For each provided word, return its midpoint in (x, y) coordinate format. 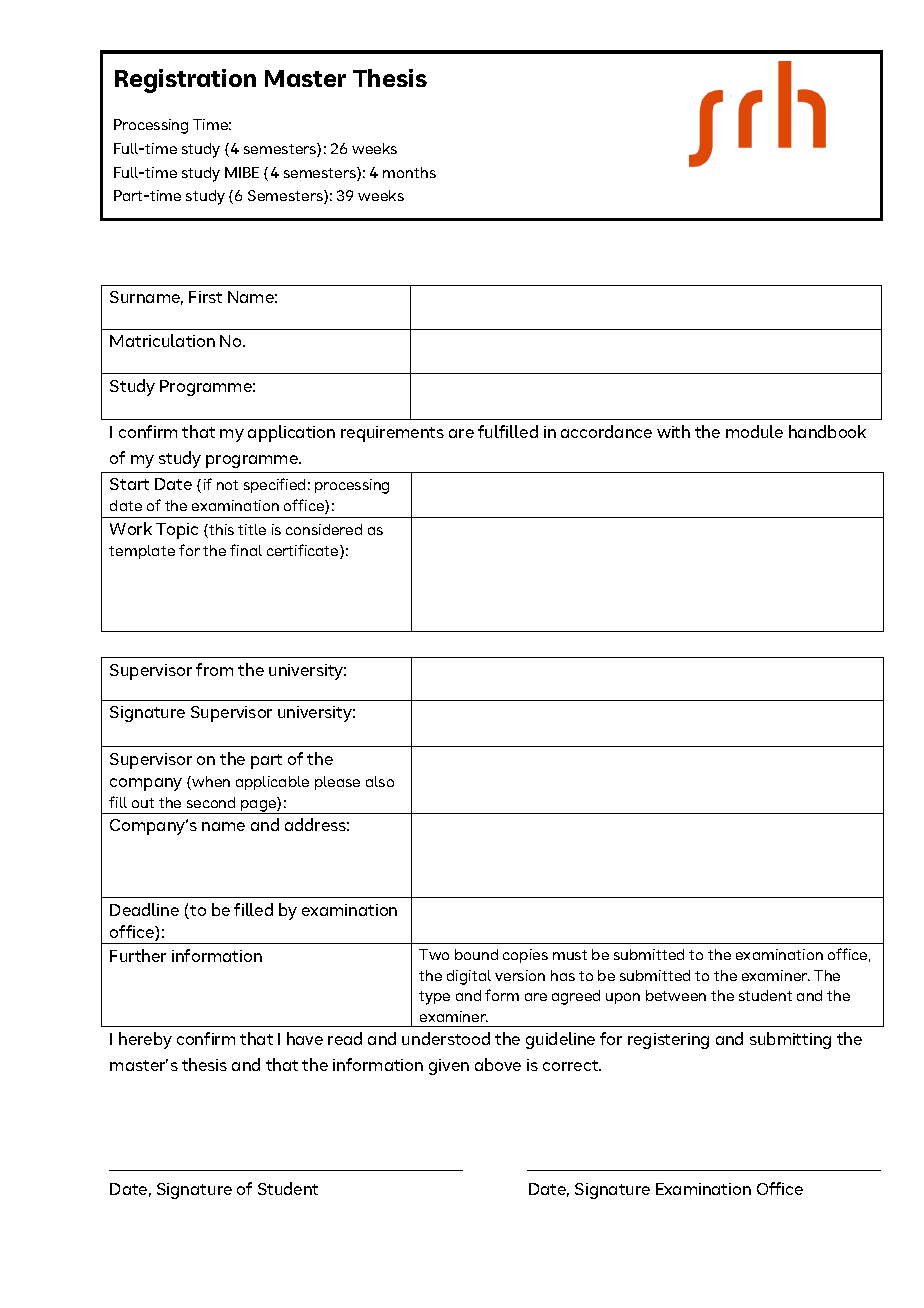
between (676, 995)
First (205, 297)
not (227, 485)
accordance (606, 431)
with (673, 431)
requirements (392, 434)
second (211, 802)
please (337, 783)
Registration (185, 81)
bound (476, 954)
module (754, 431)
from (214, 669)
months (409, 172)
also (380, 781)
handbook (827, 431)
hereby (145, 1040)
